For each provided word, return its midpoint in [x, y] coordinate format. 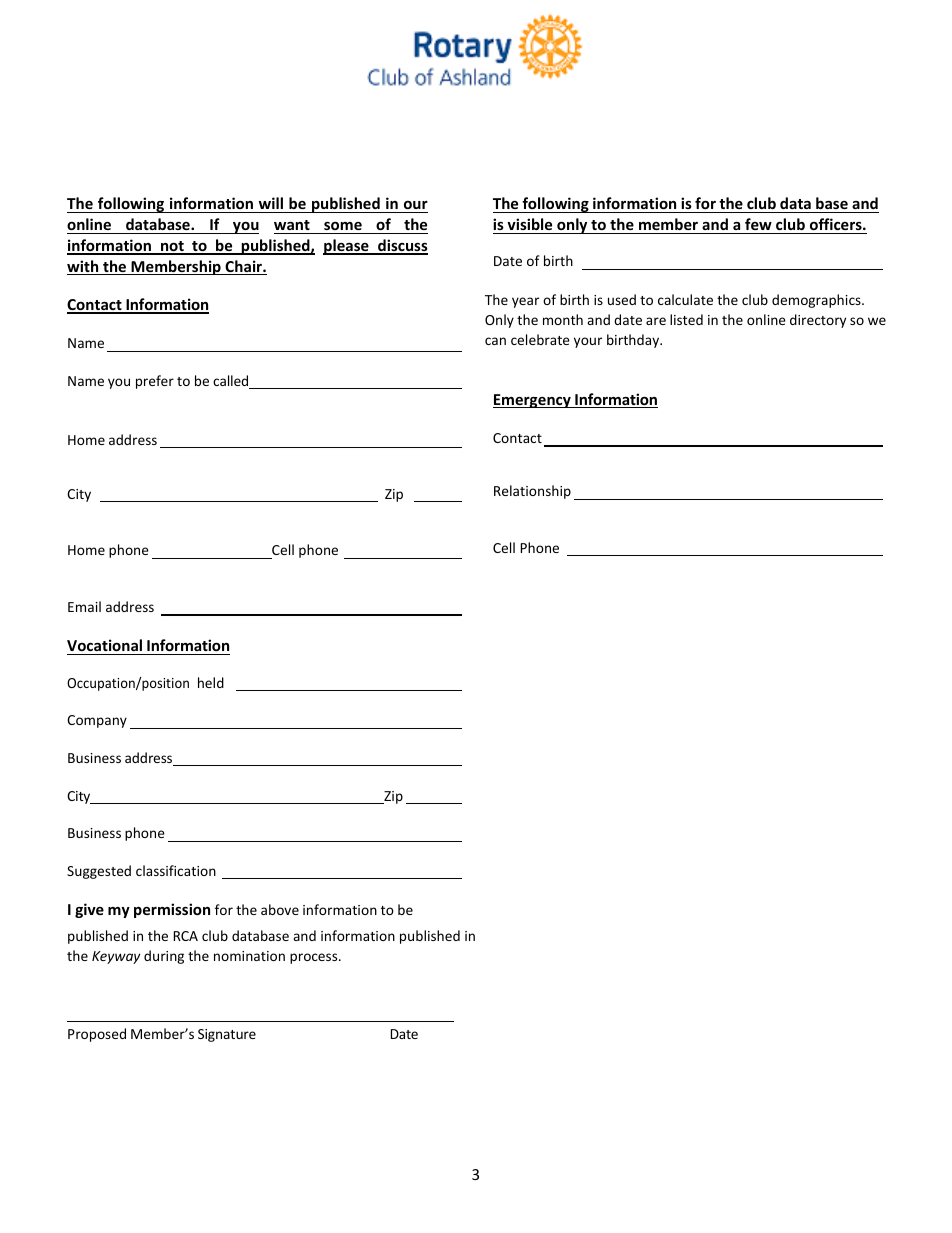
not [172, 247]
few [758, 224]
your [588, 342]
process [315, 958]
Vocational [104, 645]
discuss [402, 246]
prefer [155, 382]
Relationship [532, 492]
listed [686, 319]
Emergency [533, 401]
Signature [227, 1035]
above [280, 909]
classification [176, 870]
